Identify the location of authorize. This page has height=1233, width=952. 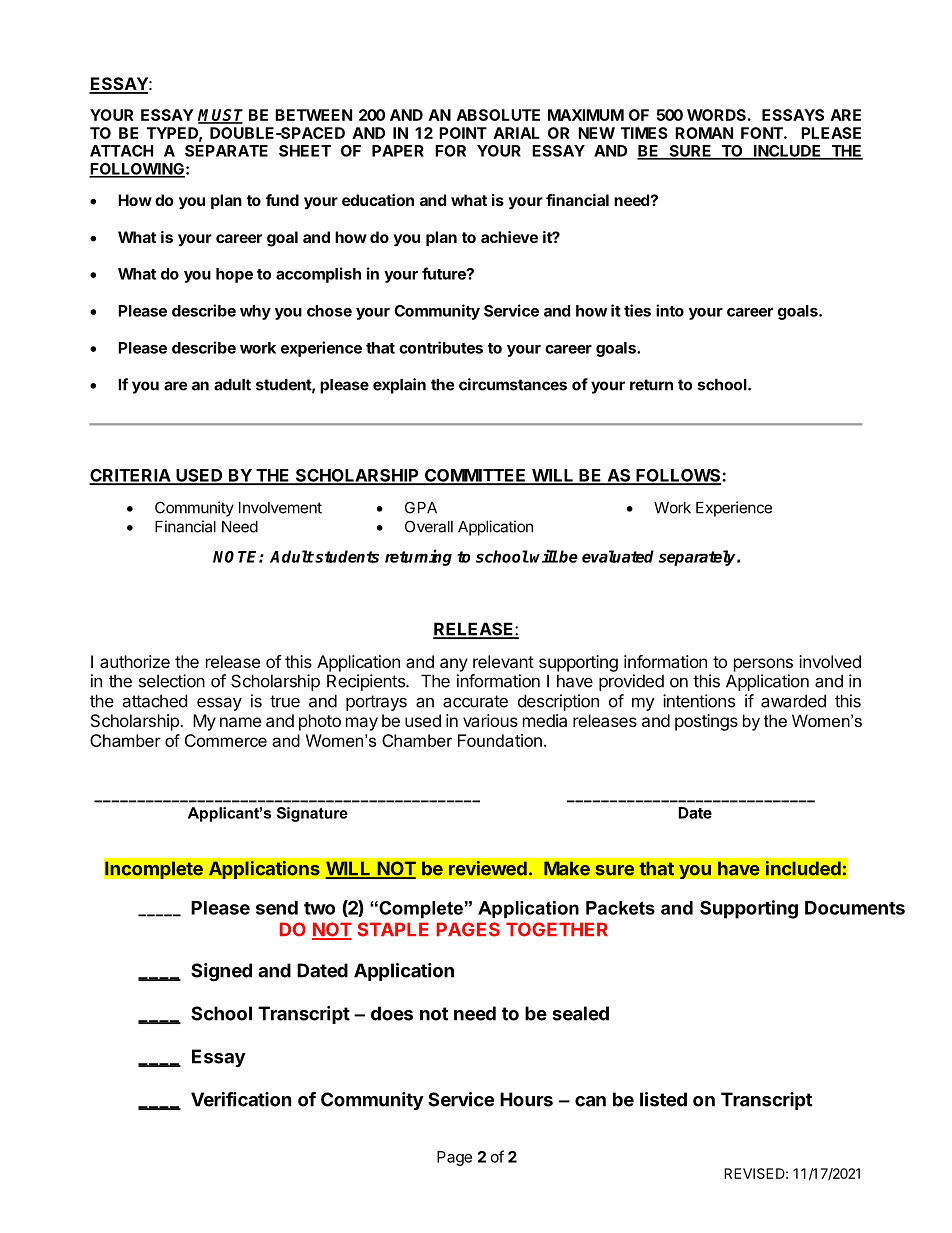
(135, 661).
